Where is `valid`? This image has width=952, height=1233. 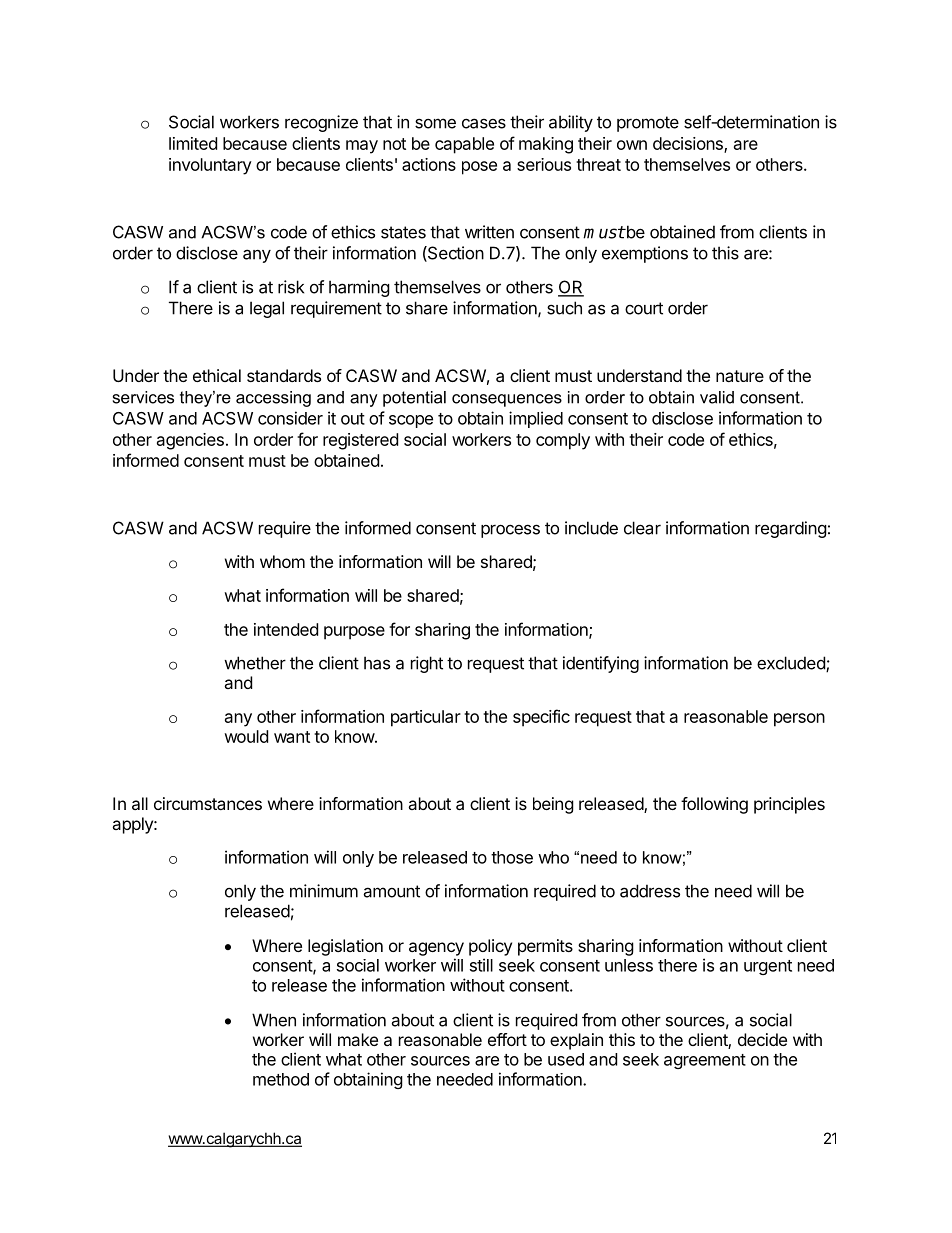 valid is located at coordinates (717, 397).
